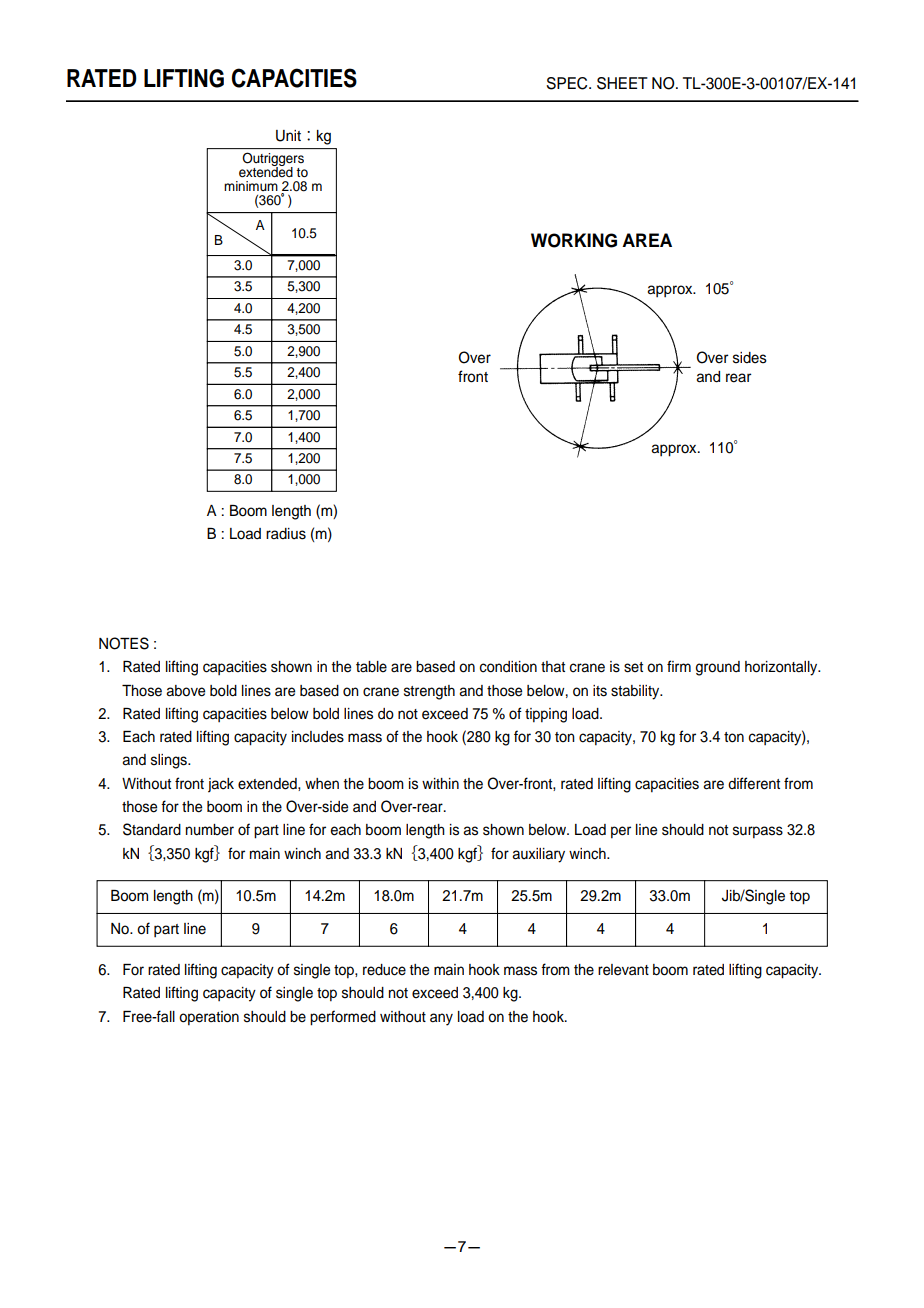 This page has height=1308, width=924. Describe the element at coordinates (679, 666) in the page. I see `firm` at that location.
